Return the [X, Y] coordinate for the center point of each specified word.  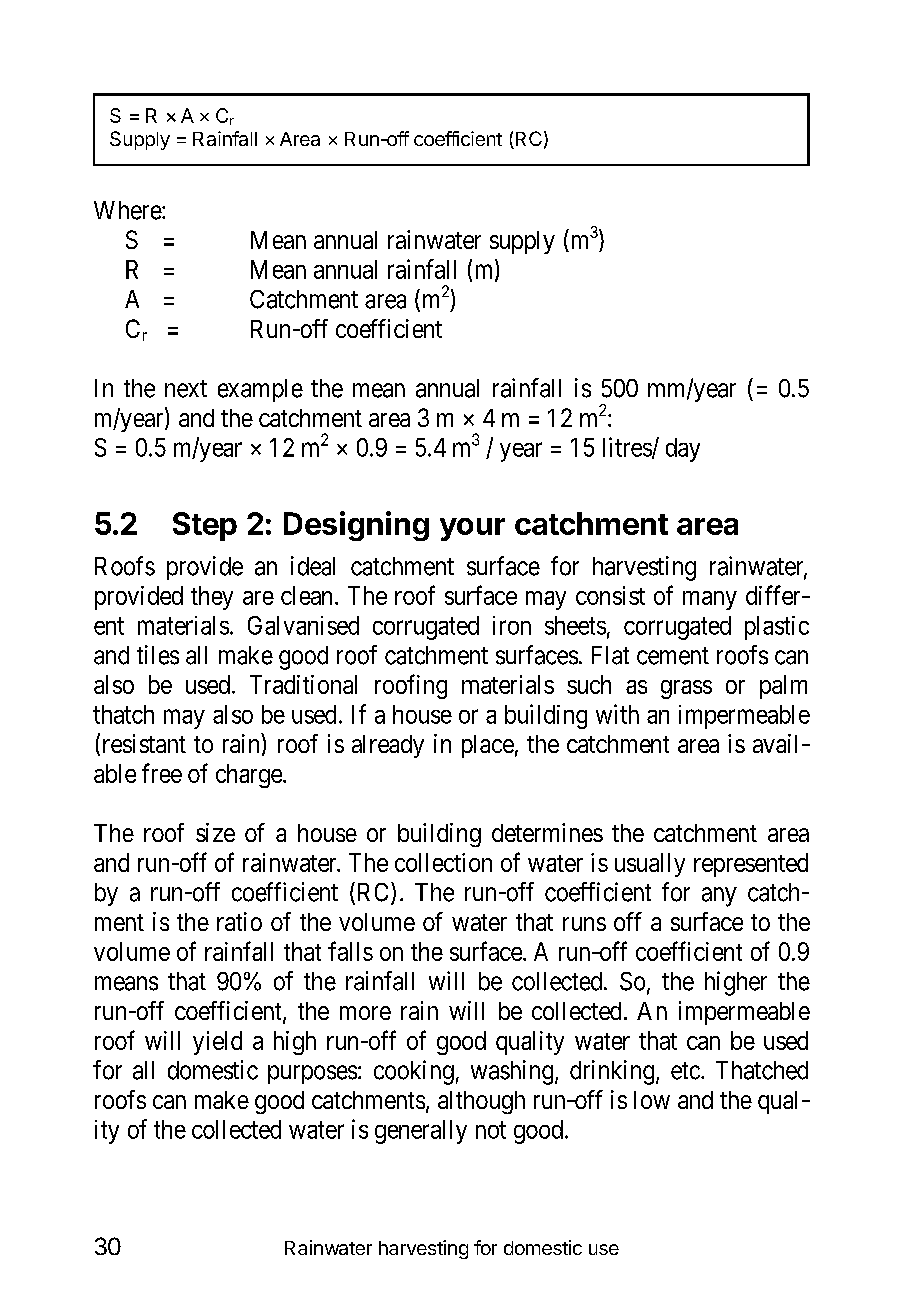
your [472, 529]
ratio [239, 921]
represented [751, 865]
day [683, 450]
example [260, 390]
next [186, 389]
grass [686, 689]
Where [128, 210]
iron [512, 625]
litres [628, 448]
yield [217, 1043]
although [481, 1102]
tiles [158, 655]
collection [443, 862]
